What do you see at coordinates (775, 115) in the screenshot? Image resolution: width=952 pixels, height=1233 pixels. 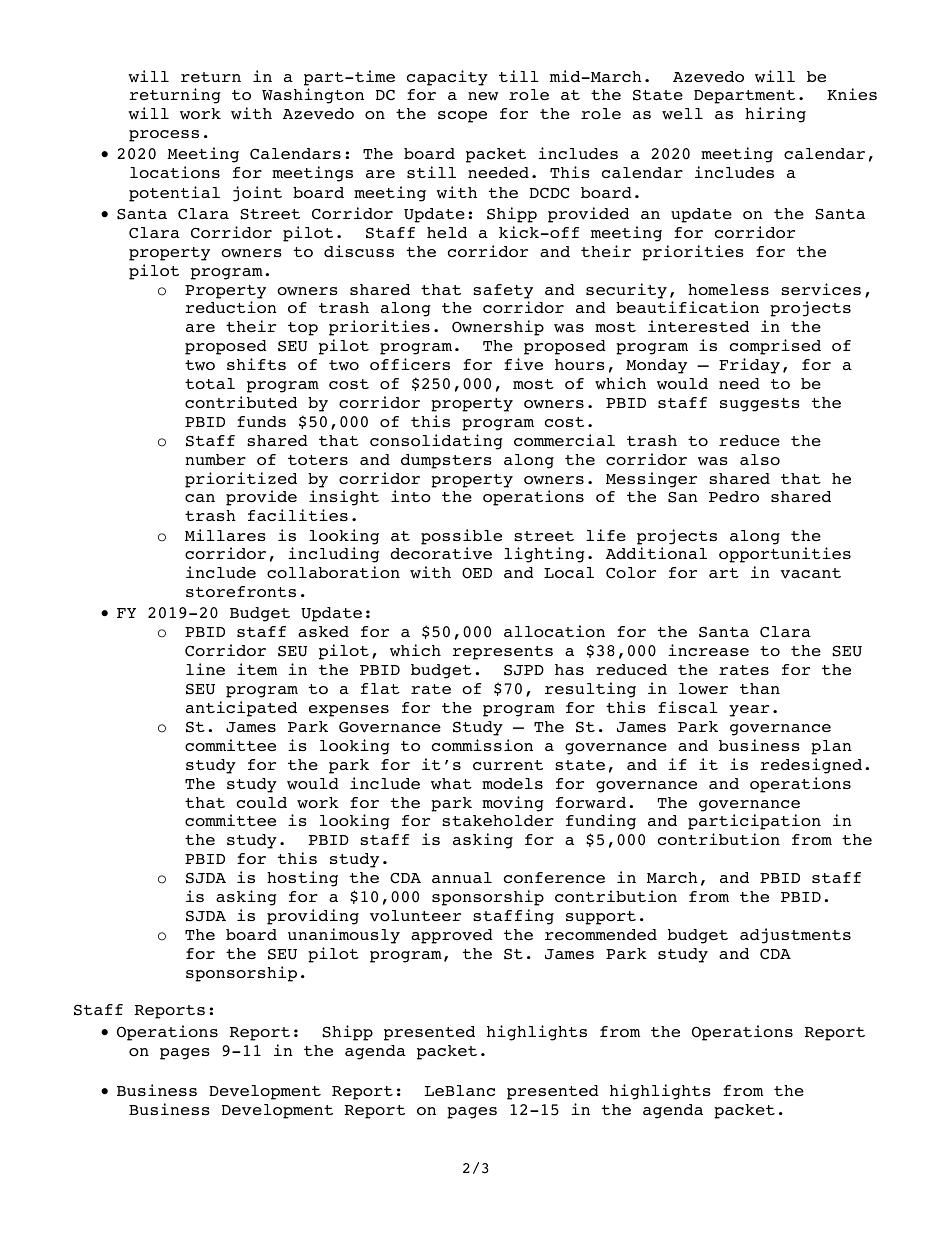 I see `hiring` at bounding box center [775, 115].
